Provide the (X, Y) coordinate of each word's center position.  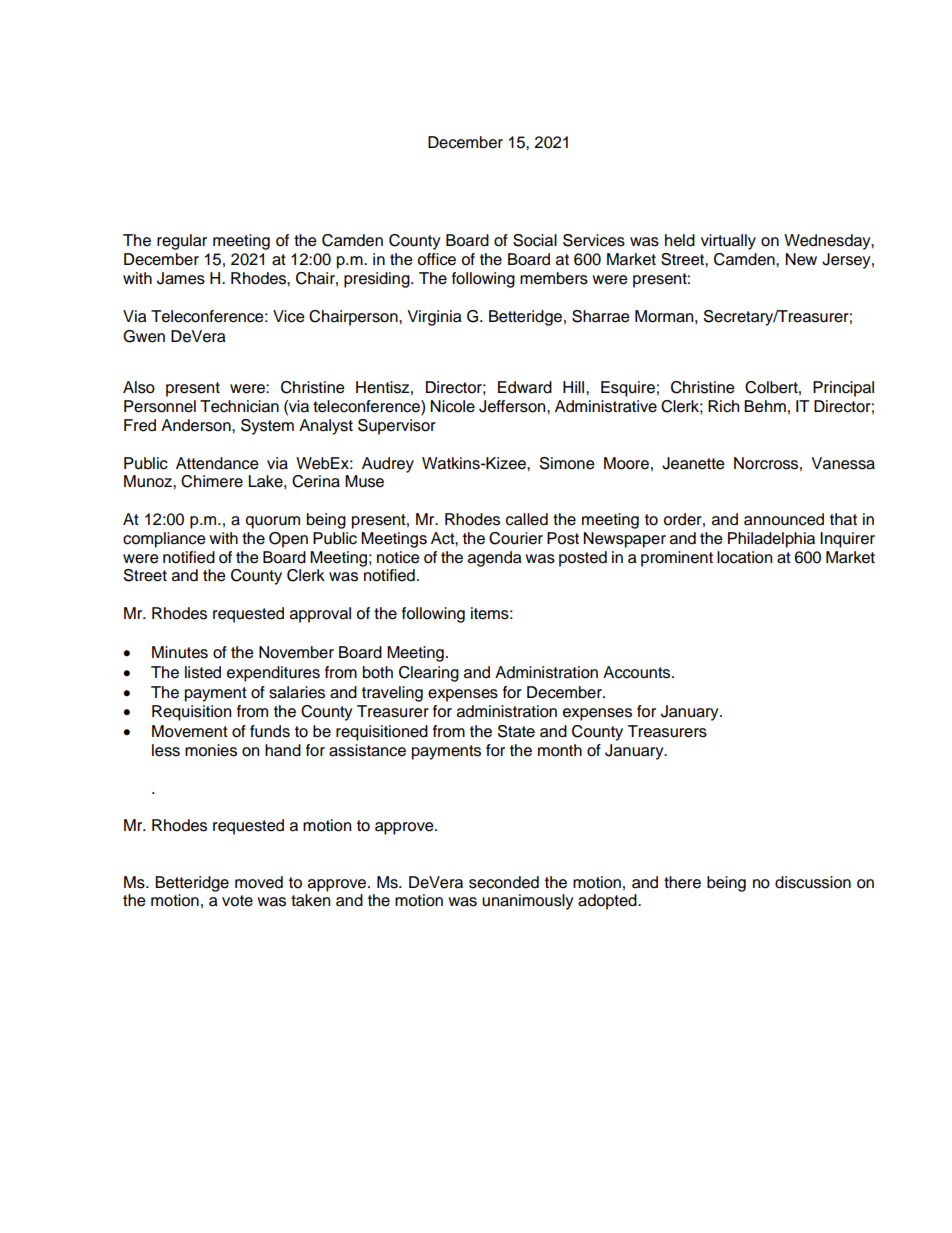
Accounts (638, 672)
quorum (273, 522)
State (516, 731)
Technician (239, 406)
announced (784, 519)
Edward (525, 387)
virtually (728, 242)
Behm (765, 406)
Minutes (180, 652)
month (560, 750)
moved (259, 882)
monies (211, 750)
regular (182, 242)
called (527, 519)
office (437, 259)
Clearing (429, 674)
